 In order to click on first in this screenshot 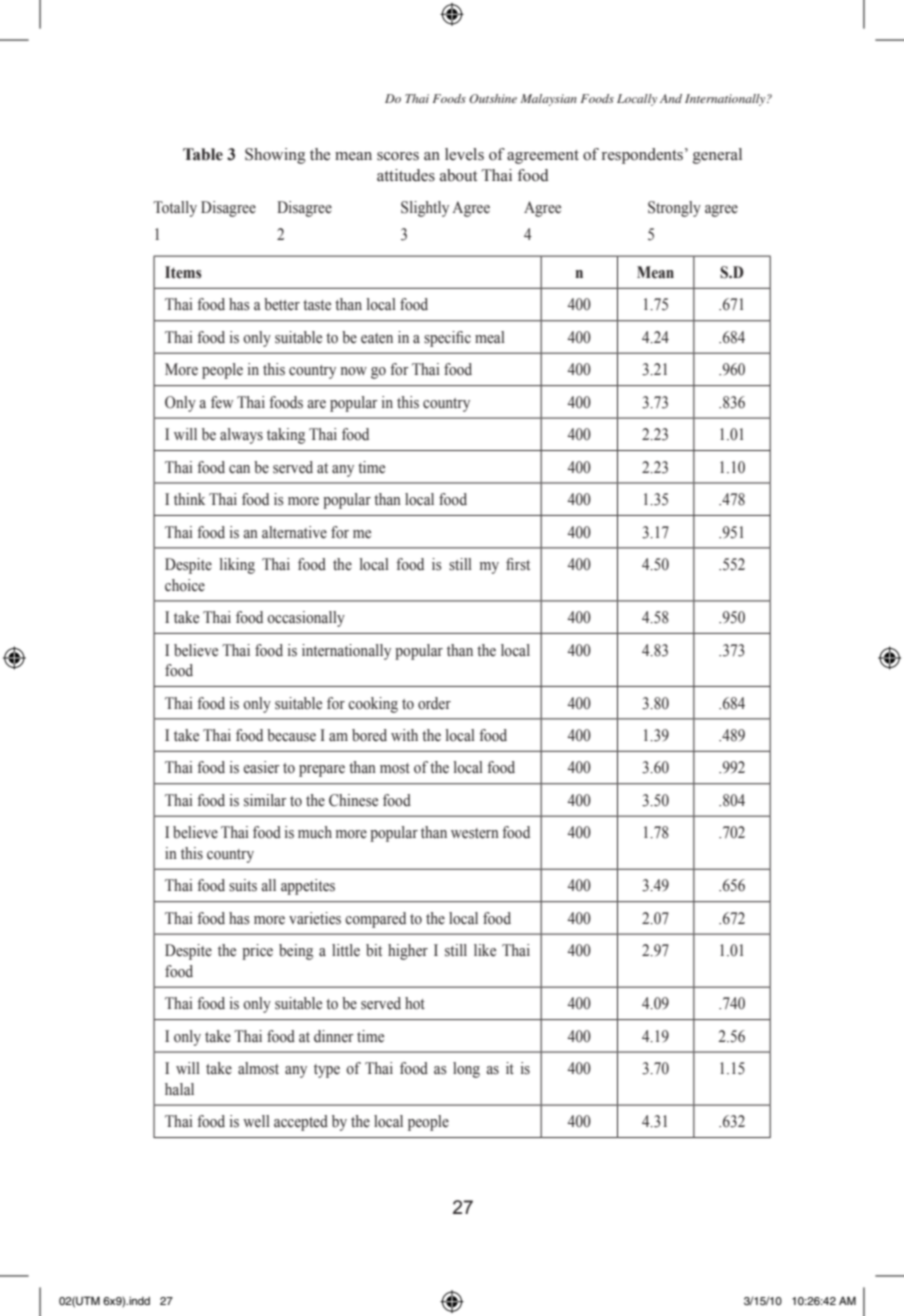, I will do `click(518, 564)`.
